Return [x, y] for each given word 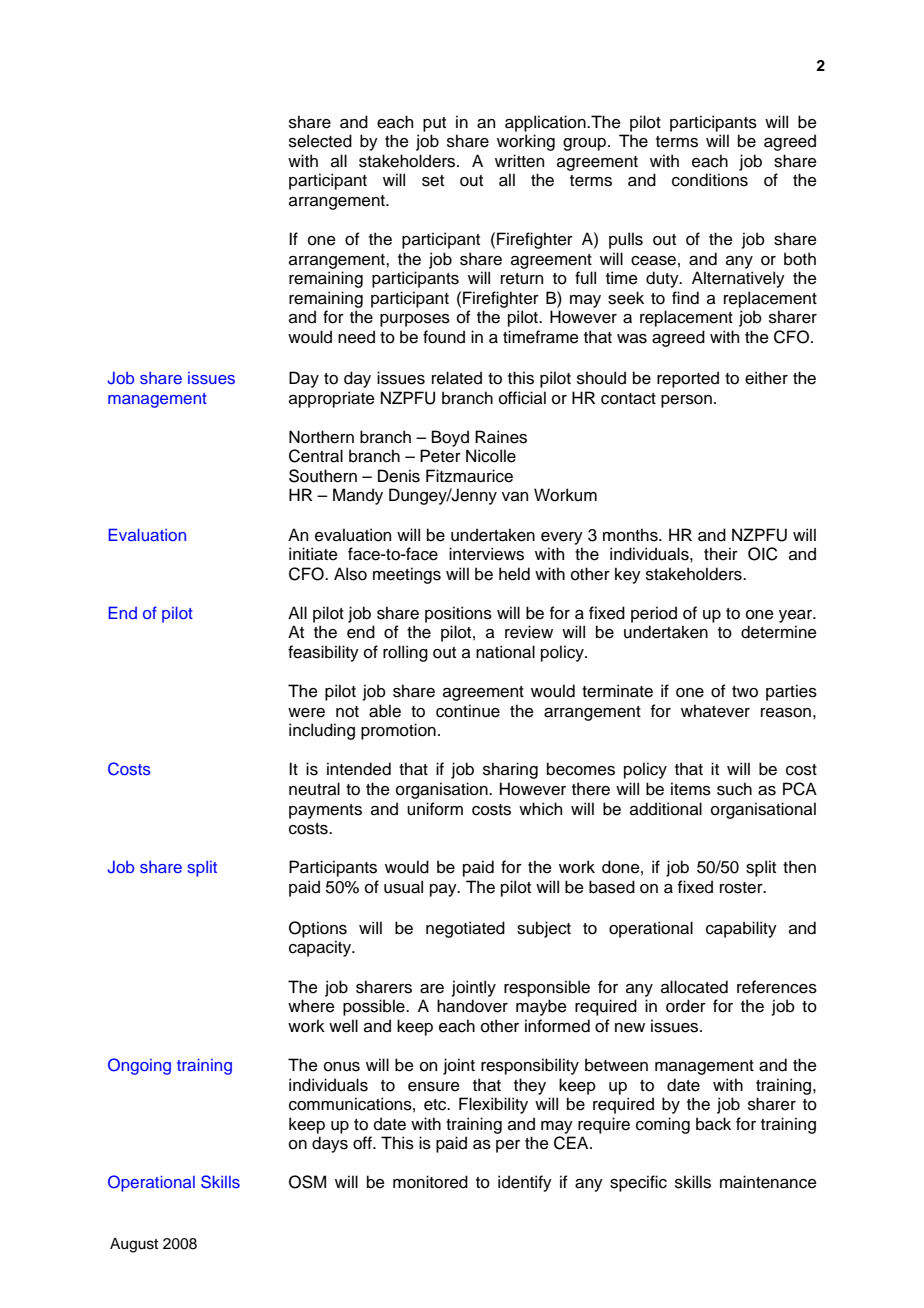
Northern [321, 437]
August [134, 1245]
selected [320, 141]
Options [318, 929]
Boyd [450, 438]
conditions [710, 180]
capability [741, 929]
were [306, 713]
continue [468, 711]
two [745, 692]
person [686, 401]
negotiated [465, 929]
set [433, 181]
